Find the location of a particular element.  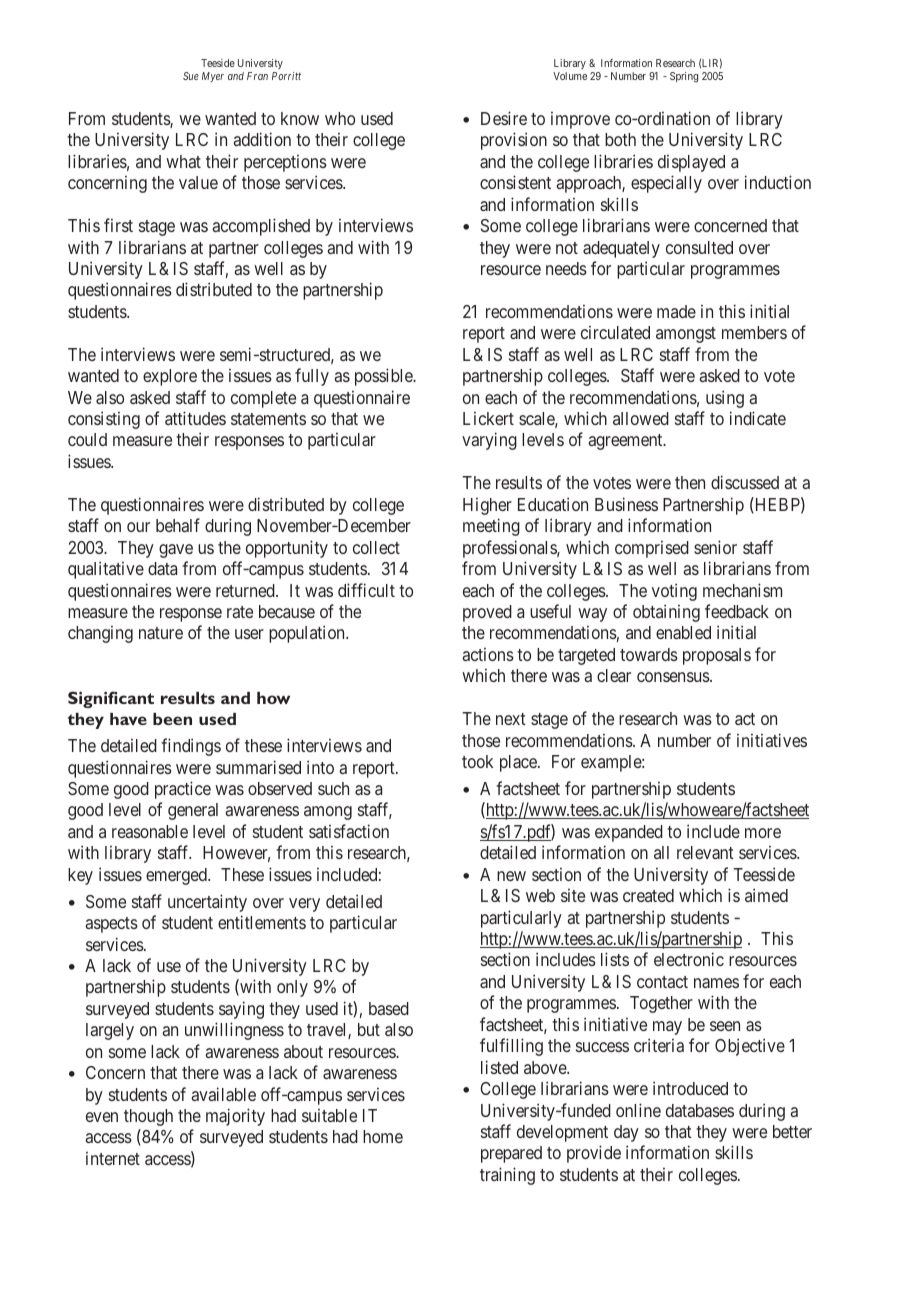

explore is located at coordinates (170, 377).
